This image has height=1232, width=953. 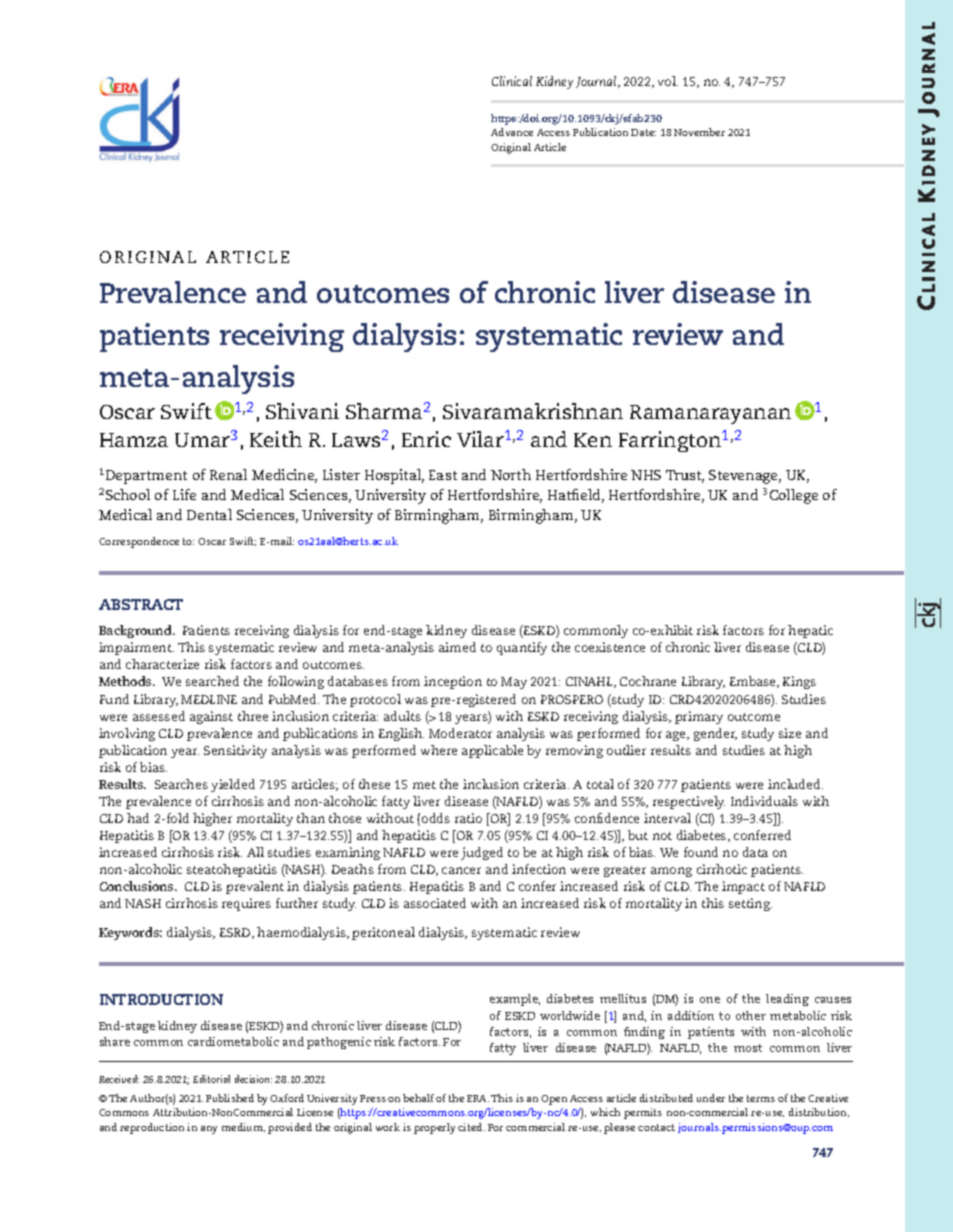 What do you see at coordinates (453, 682) in the image?
I see `inception` at bounding box center [453, 682].
